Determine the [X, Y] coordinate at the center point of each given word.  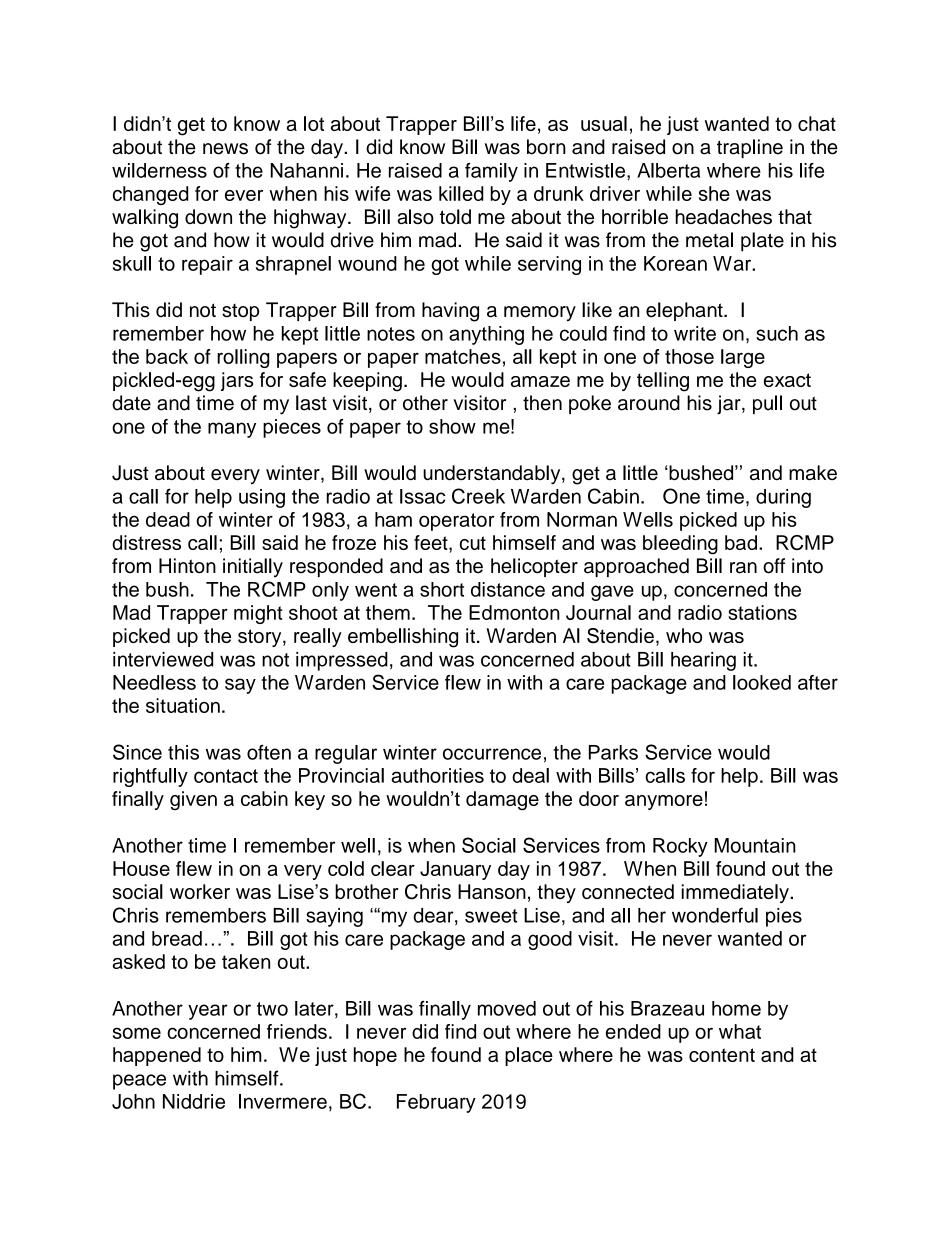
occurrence [492, 754]
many [232, 430]
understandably [493, 475]
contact [226, 776]
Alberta [668, 170]
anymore [664, 802]
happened [157, 1056]
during [783, 498]
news [225, 149]
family [491, 172]
